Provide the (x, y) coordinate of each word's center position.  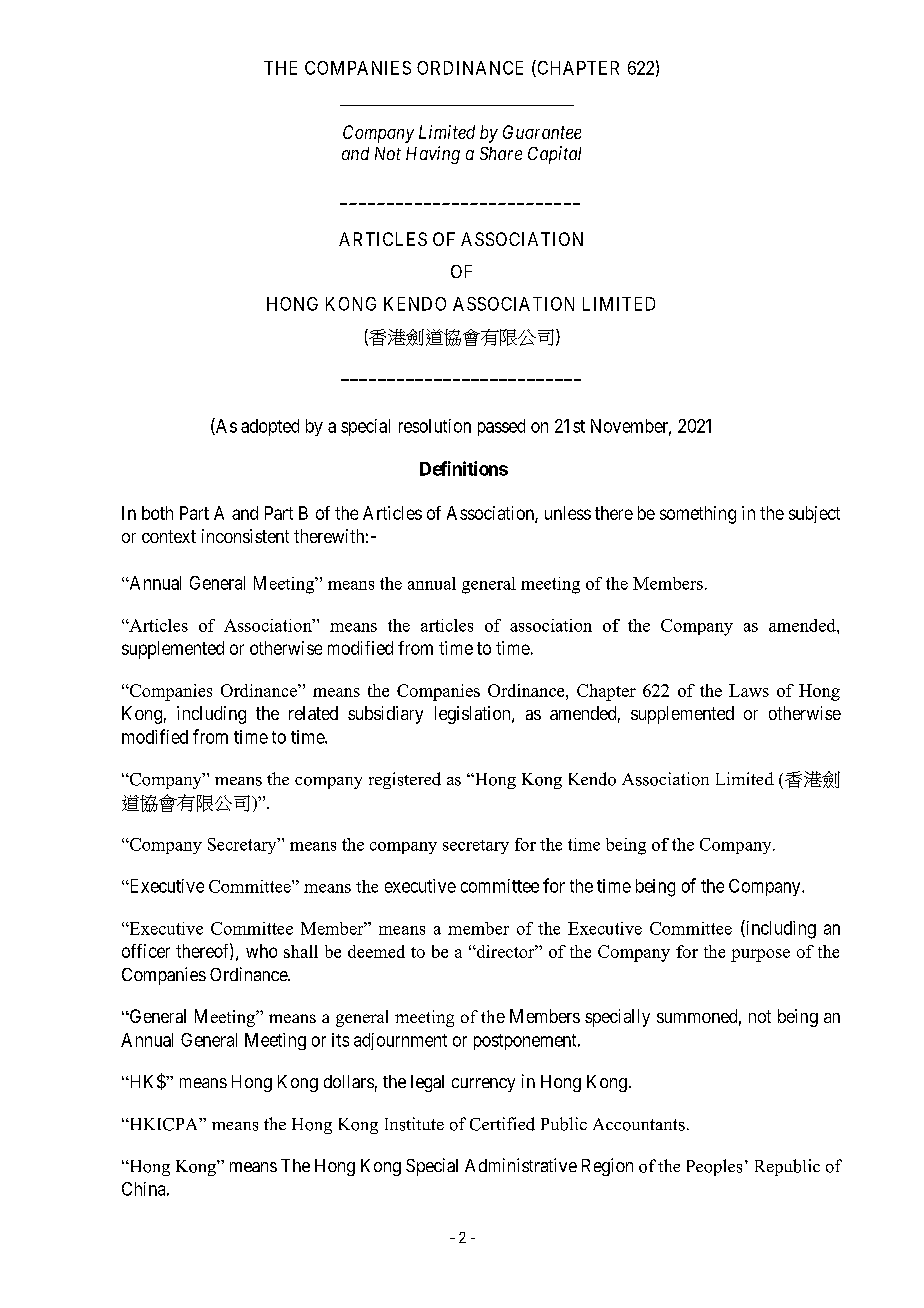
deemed (376, 951)
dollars (349, 1081)
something (698, 515)
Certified (502, 1124)
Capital (554, 155)
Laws (749, 690)
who (261, 951)
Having (433, 155)
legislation (474, 715)
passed (501, 427)
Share (501, 153)
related (313, 713)
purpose (760, 955)
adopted (270, 427)
